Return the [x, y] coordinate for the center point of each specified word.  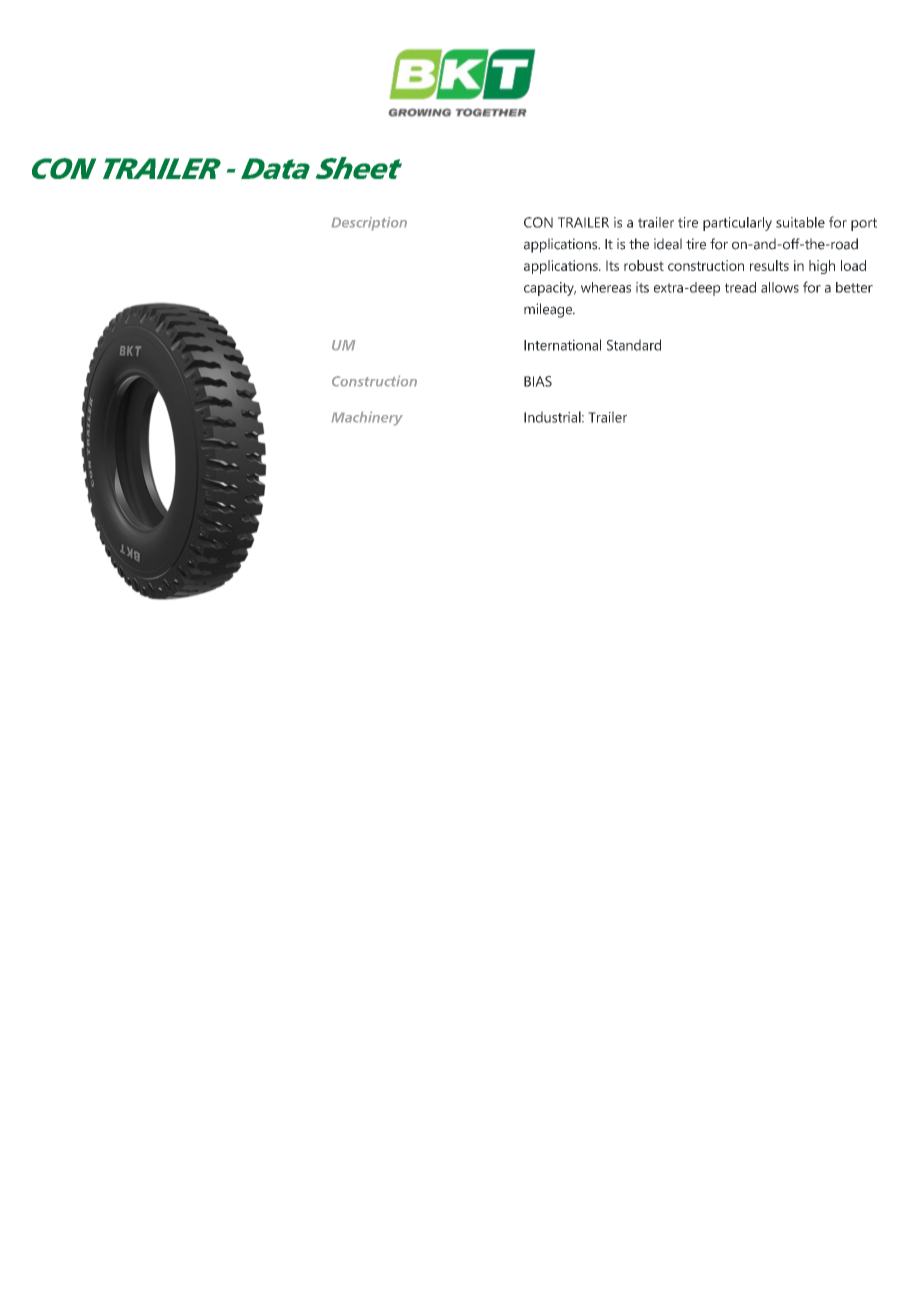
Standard [634, 345]
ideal [668, 244]
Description [369, 223]
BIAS [538, 381]
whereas [606, 287]
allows [780, 287]
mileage [549, 310]
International [562, 345]
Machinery [367, 418]
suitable [800, 222]
